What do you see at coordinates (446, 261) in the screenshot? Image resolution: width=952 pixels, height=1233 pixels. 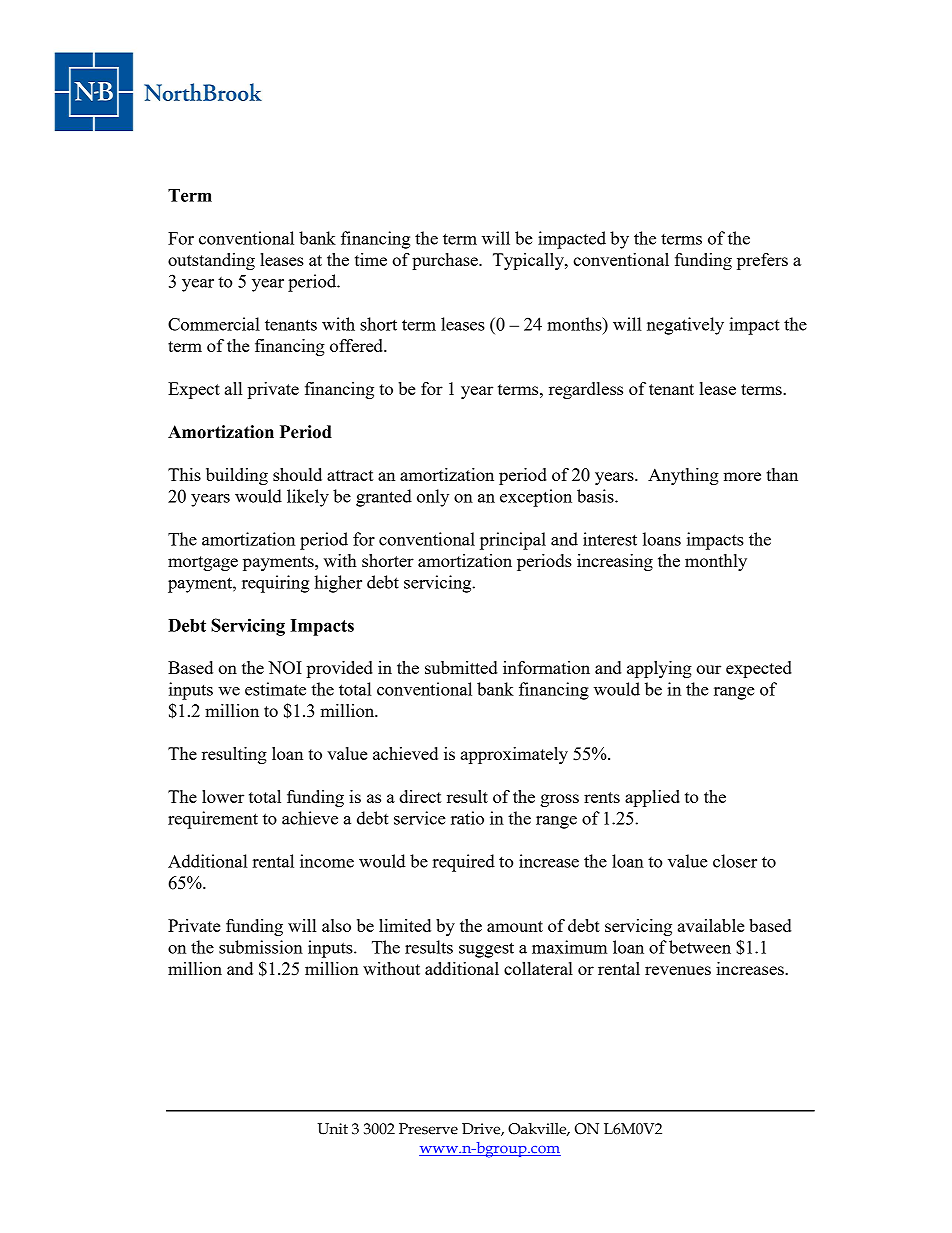 I see `purchase` at bounding box center [446, 261].
